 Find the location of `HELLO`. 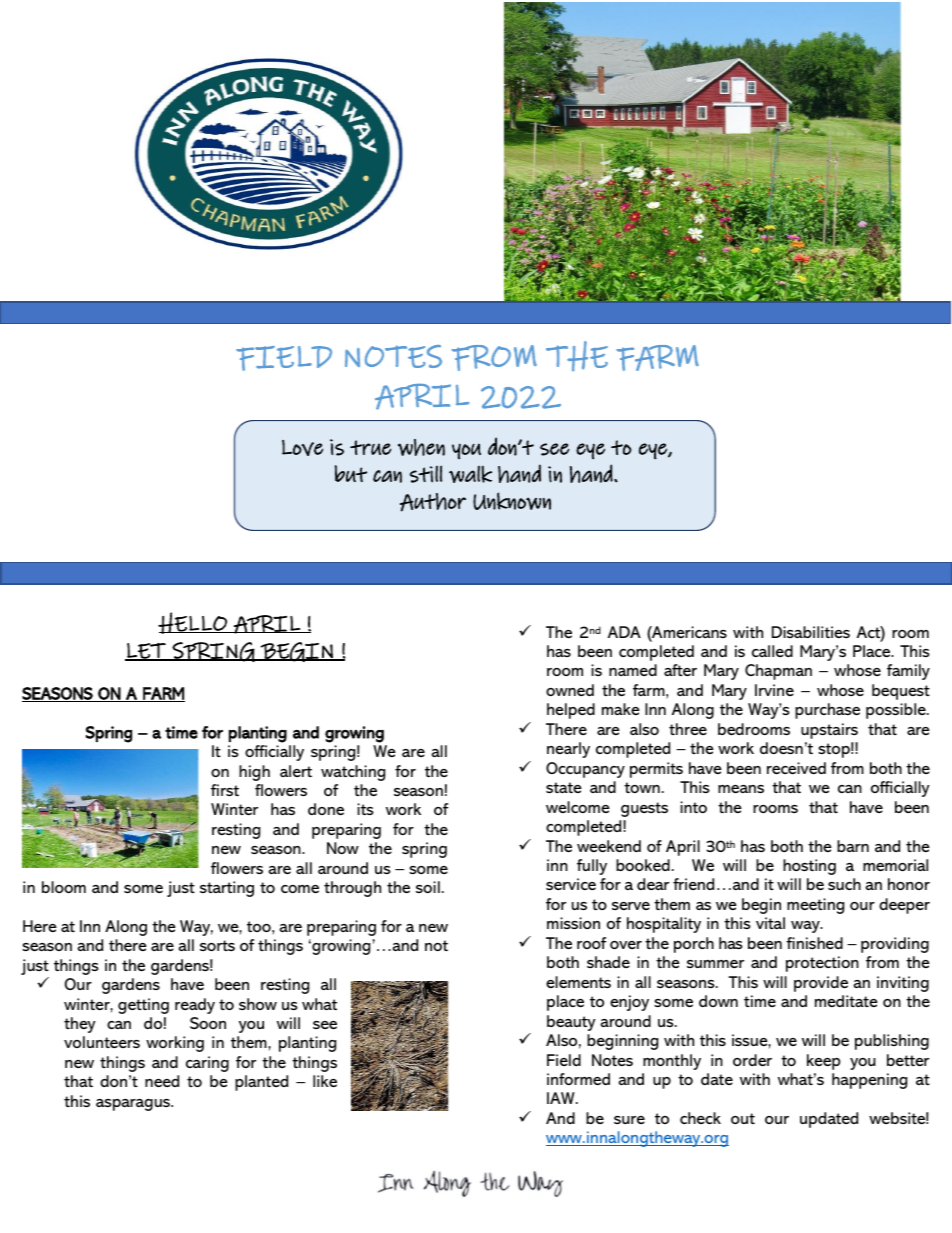

HELLO is located at coordinates (193, 623).
